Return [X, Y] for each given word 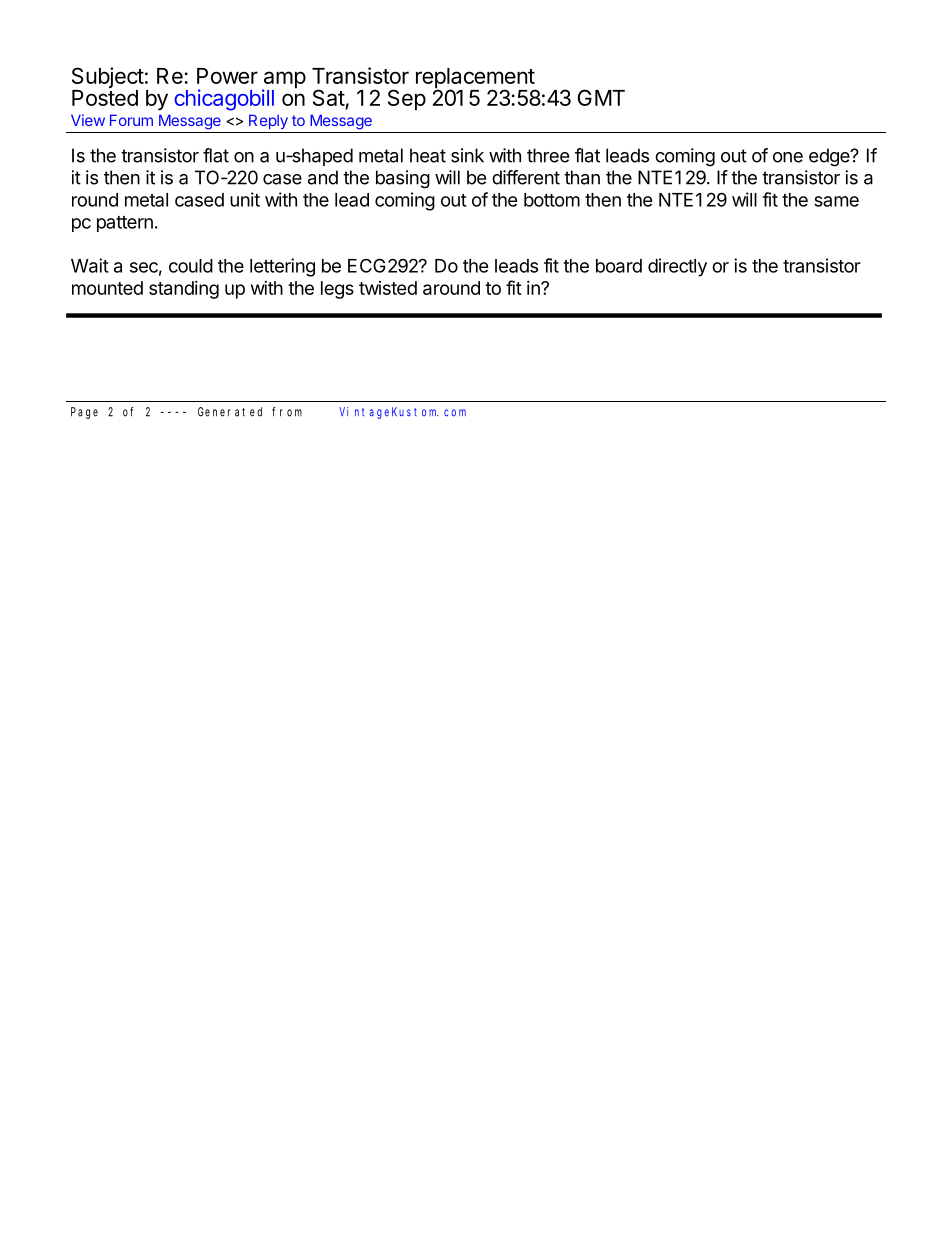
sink [467, 155]
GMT [601, 97]
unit [245, 199]
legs [337, 290]
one [788, 157]
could [191, 266]
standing [184, 290]
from [287, 412]
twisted [388, 288]
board [619, 266]
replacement [476, 79]
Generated [230, 412]
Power [227, 76]
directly [677, 267]
